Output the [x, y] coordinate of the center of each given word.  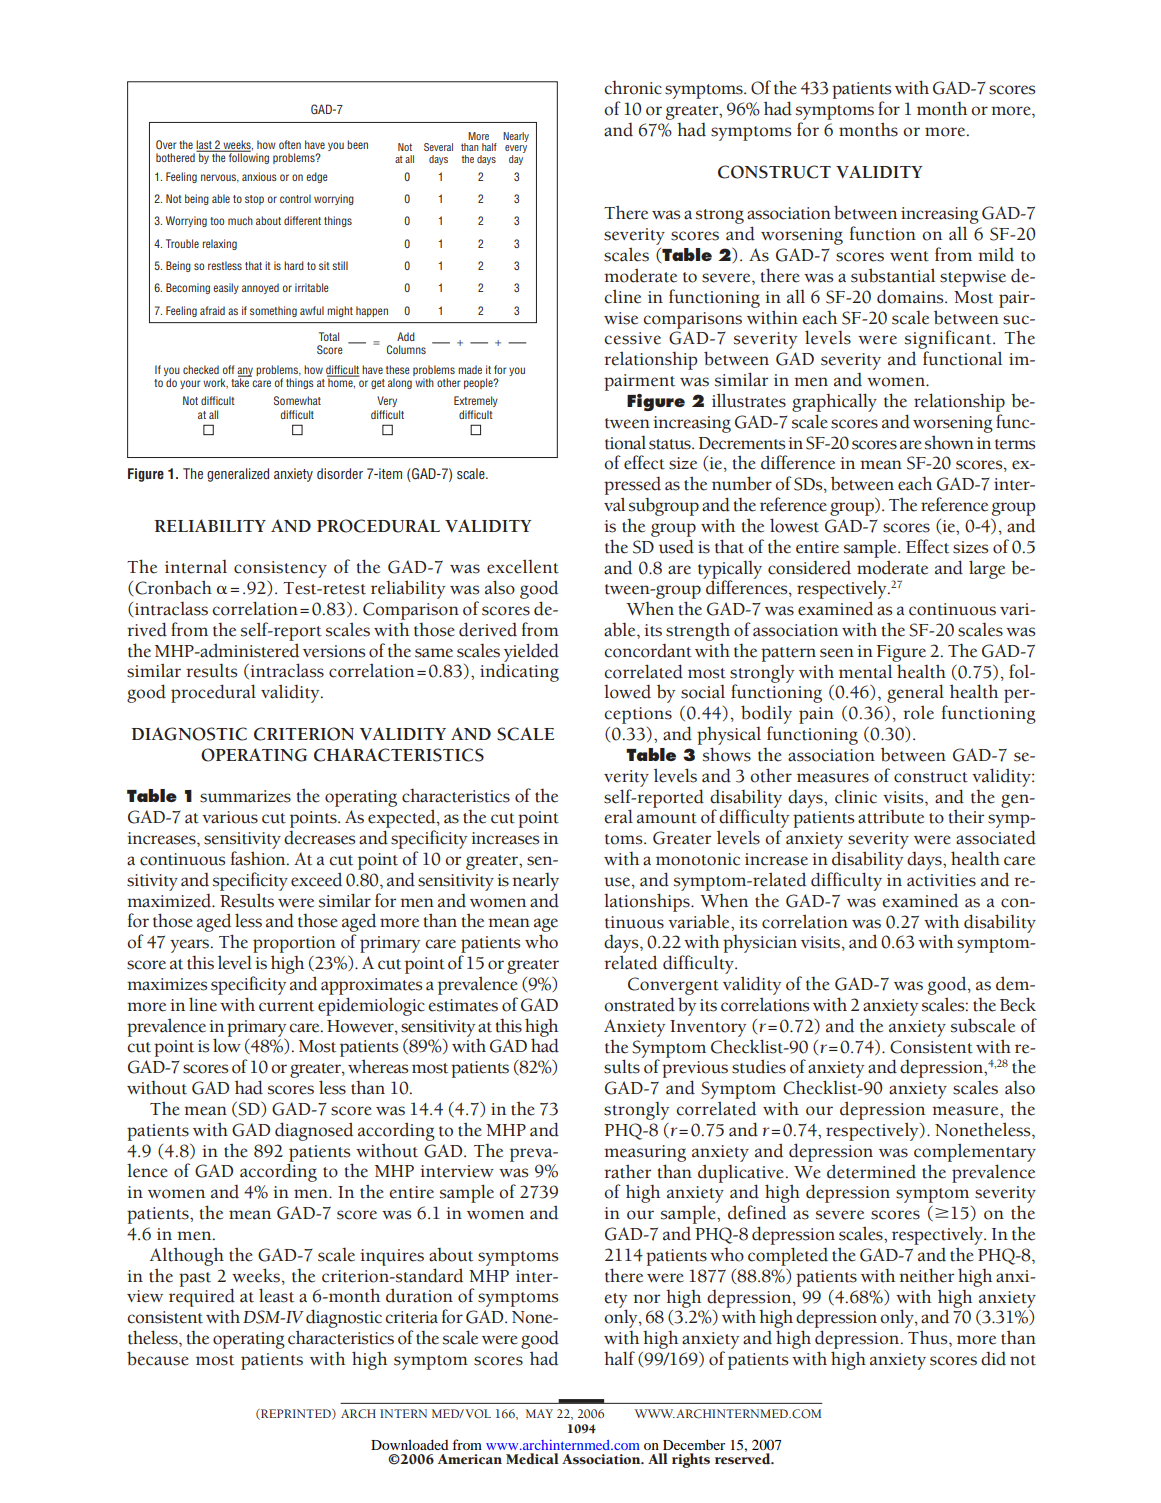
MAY [539, 1413]
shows [727, 754]
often [290, 144]
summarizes [245, 796]
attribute [891, 817]
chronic [633, 87]
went [909, 256]
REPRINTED [296, 1414]
